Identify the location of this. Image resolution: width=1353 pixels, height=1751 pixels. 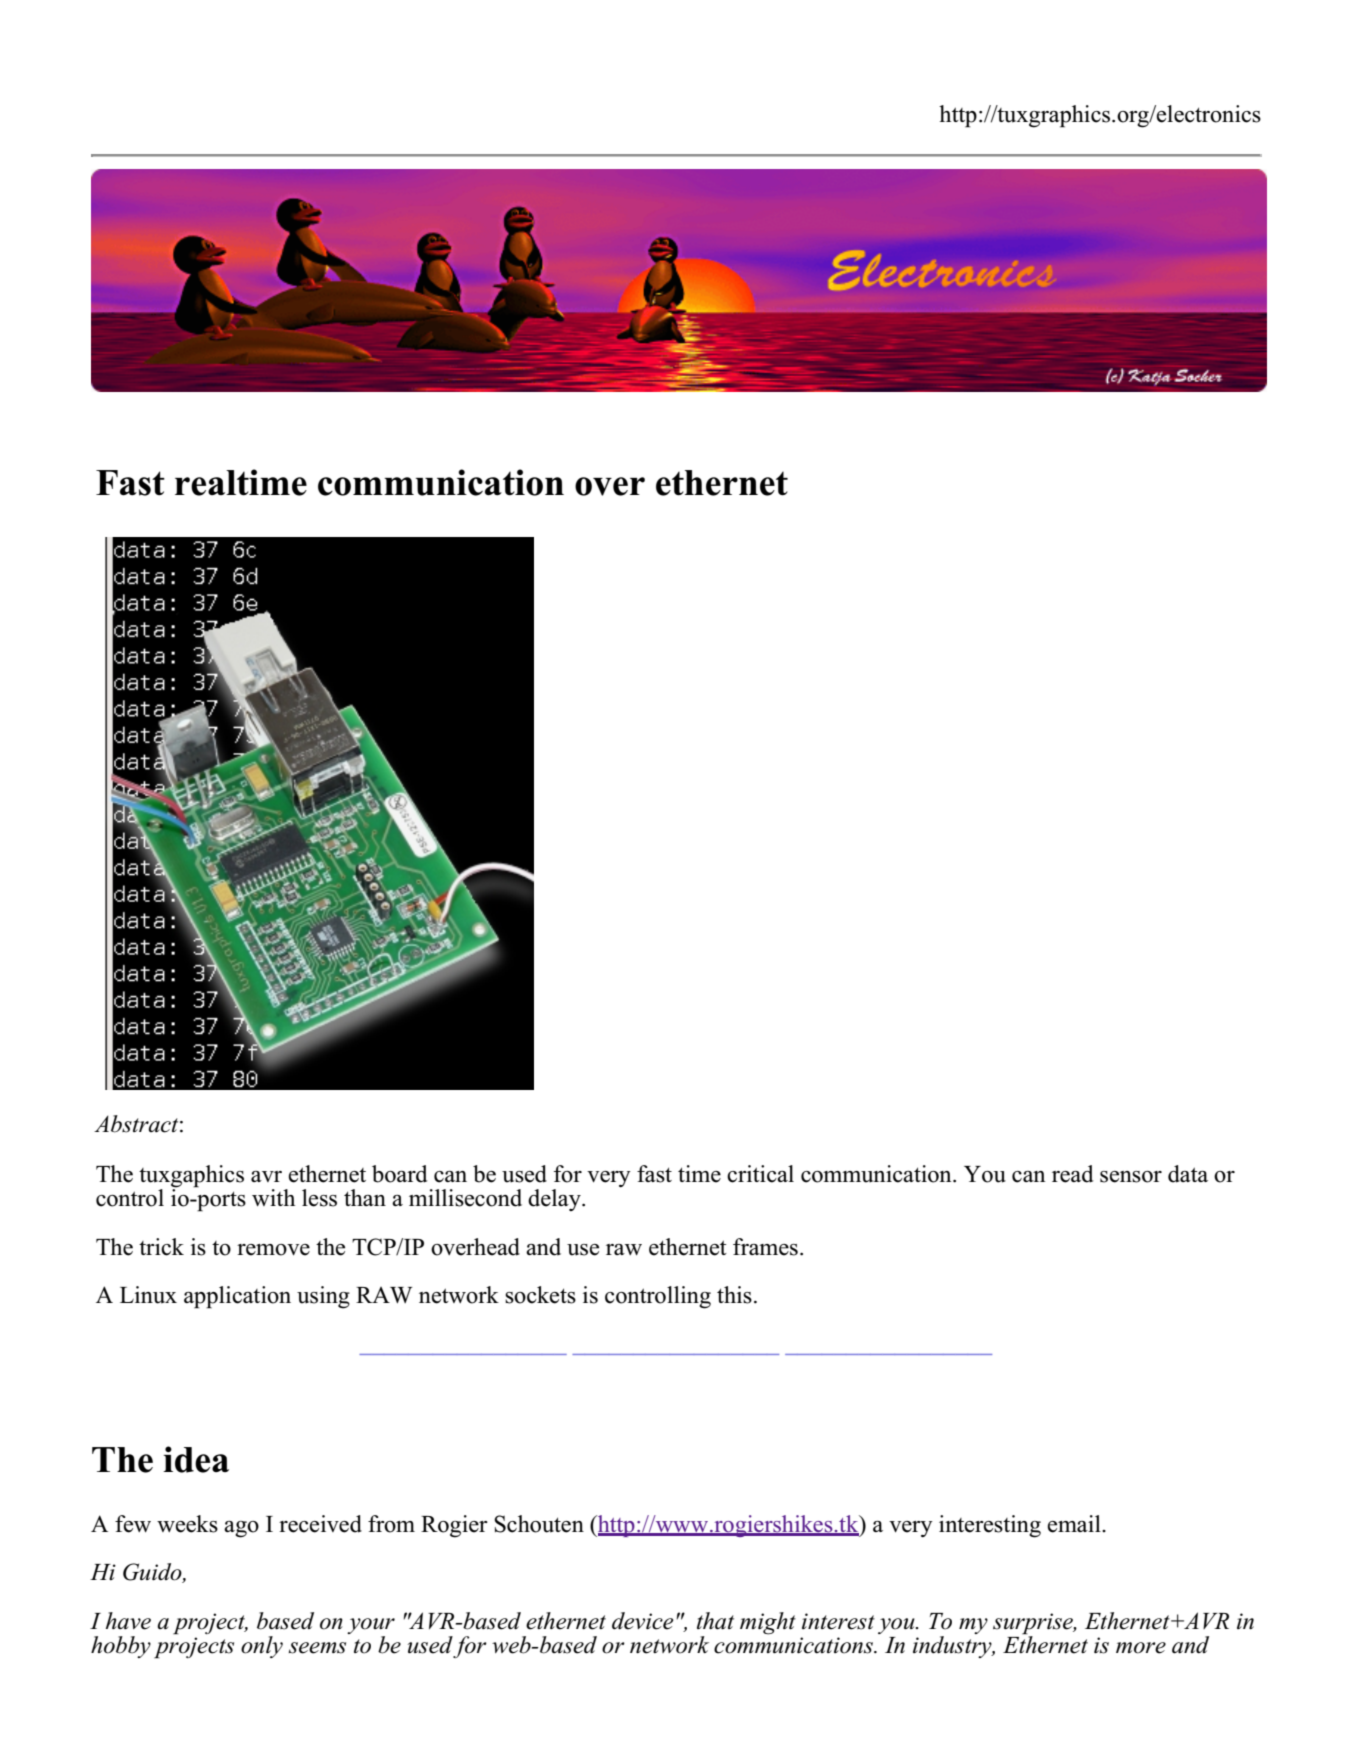
(734, 1295).
